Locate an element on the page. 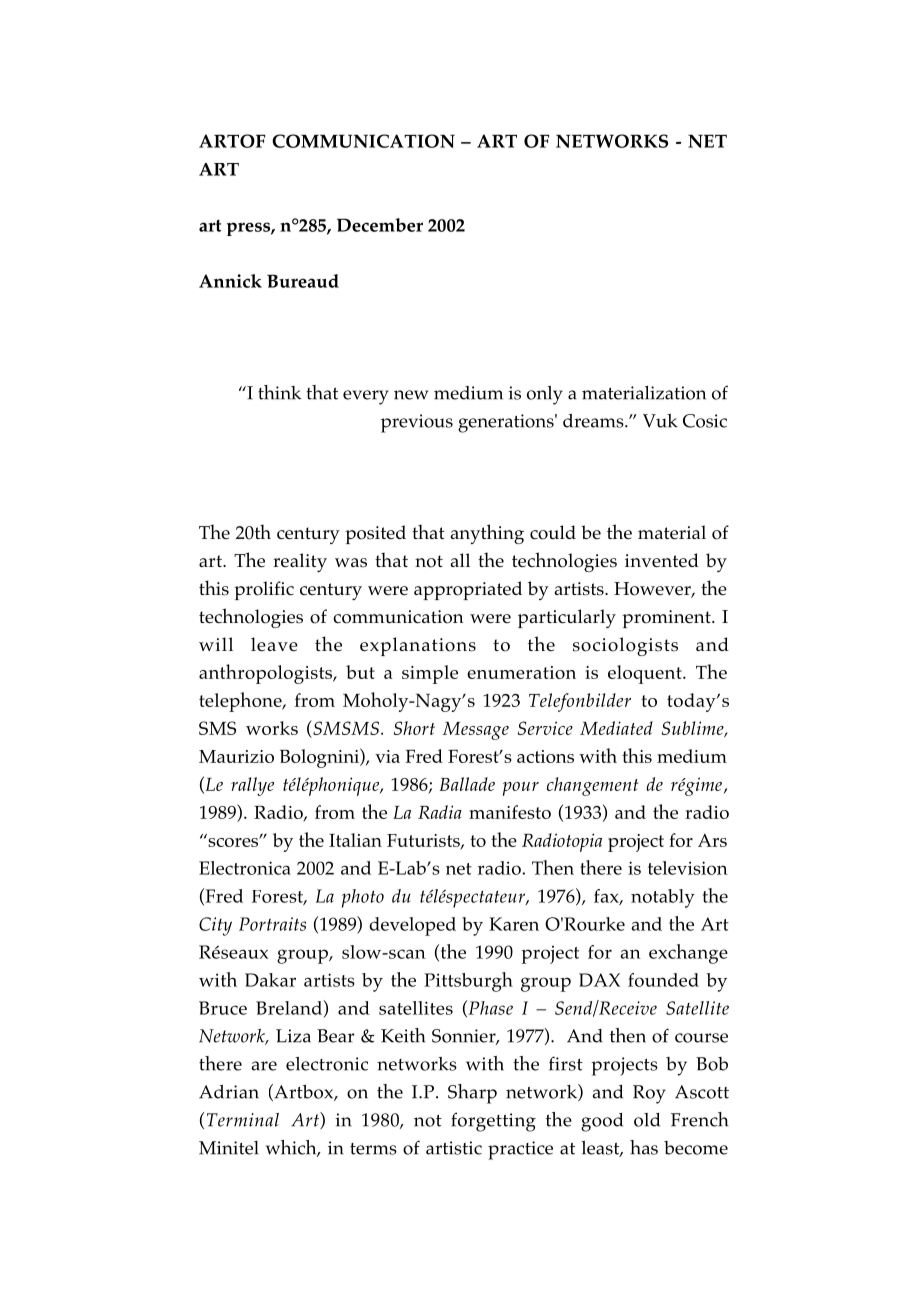 The image size is (924, 1308). dreams is located at coordinates (594, 421).
